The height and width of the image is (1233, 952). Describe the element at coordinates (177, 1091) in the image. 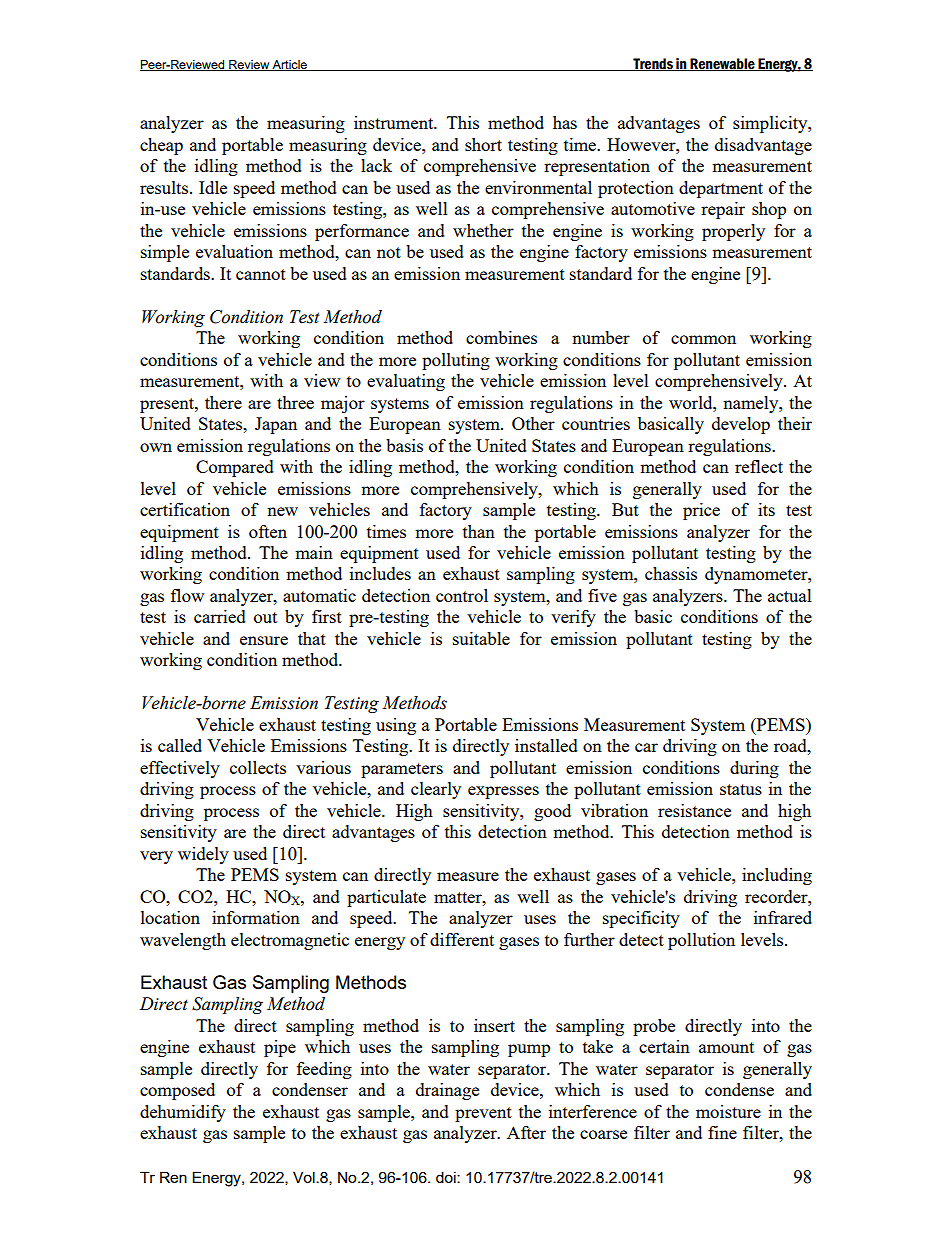

I see `composed` at that location.
